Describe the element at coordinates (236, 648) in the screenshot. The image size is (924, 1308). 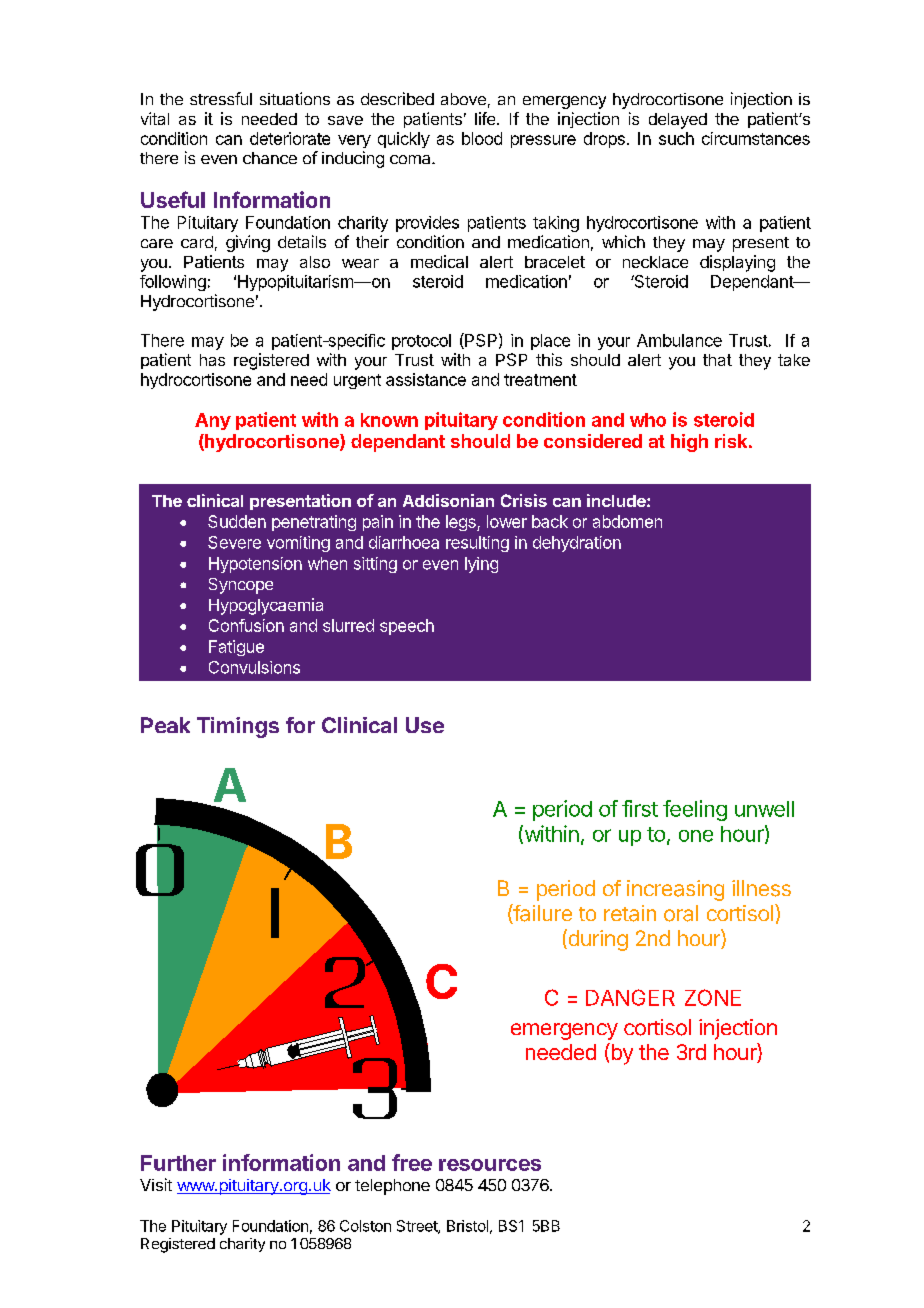
I see `Fatigue` at that location.
